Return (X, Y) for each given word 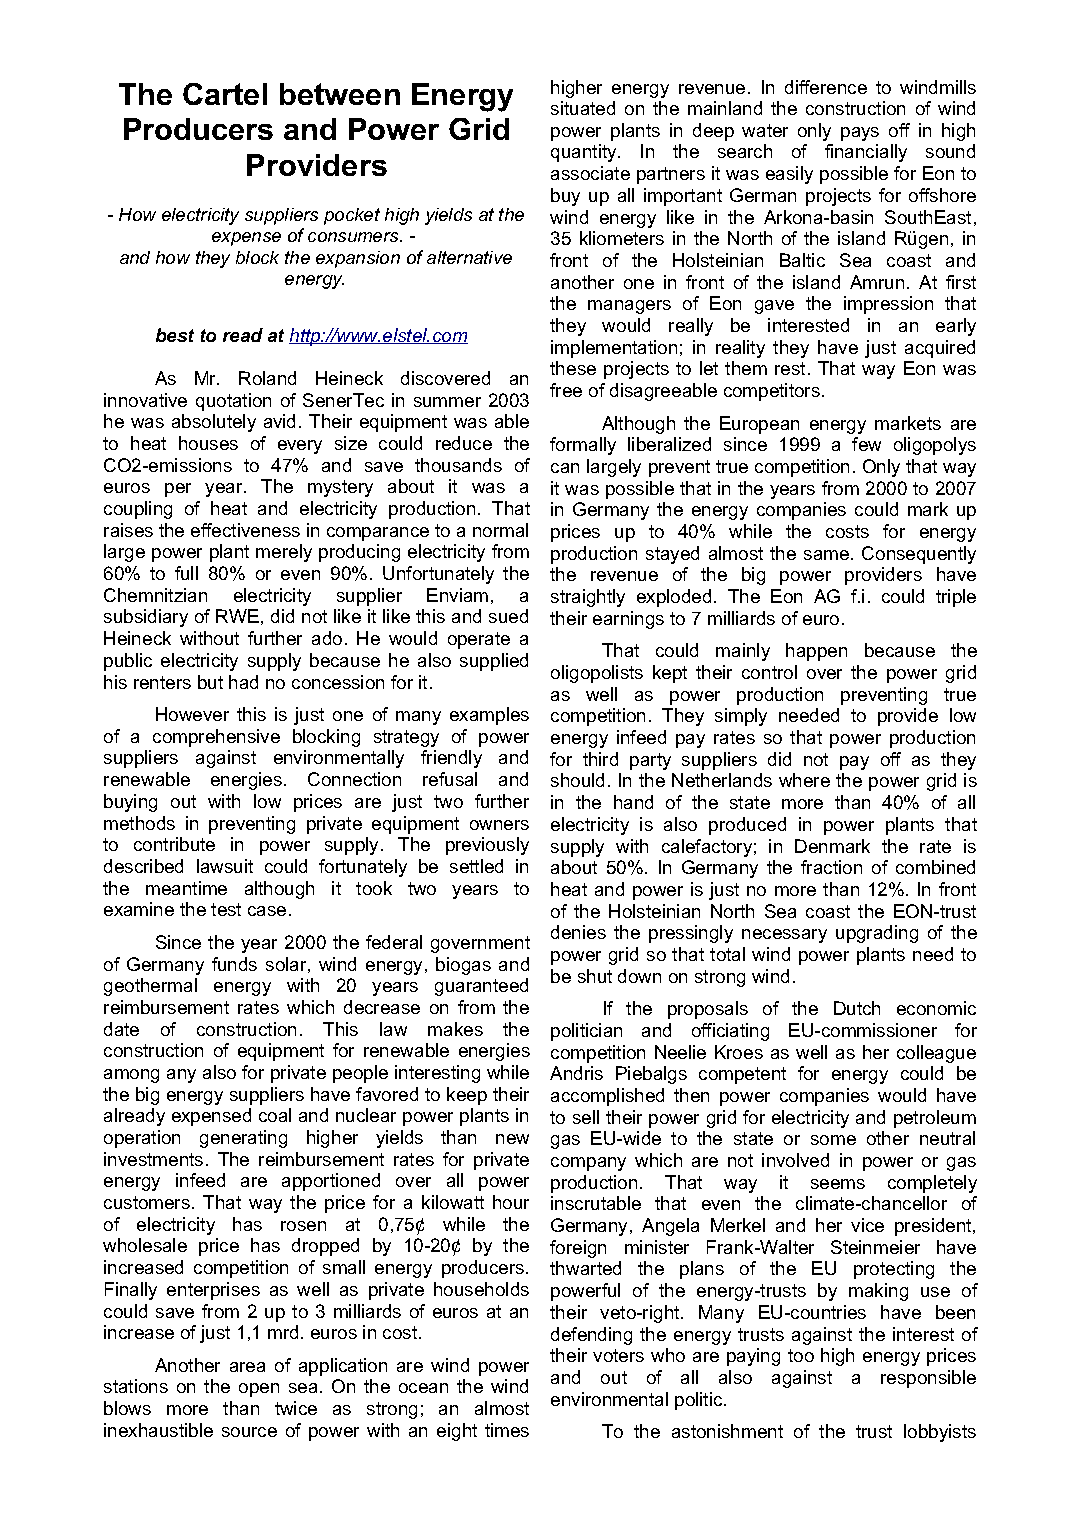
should (577, 780)
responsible (928, 1379)
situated (583, 108)
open (259, 1390)
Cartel (225, 94)
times (507, 1430)
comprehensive (216, 738)
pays (860, 134)
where (804, 780)
